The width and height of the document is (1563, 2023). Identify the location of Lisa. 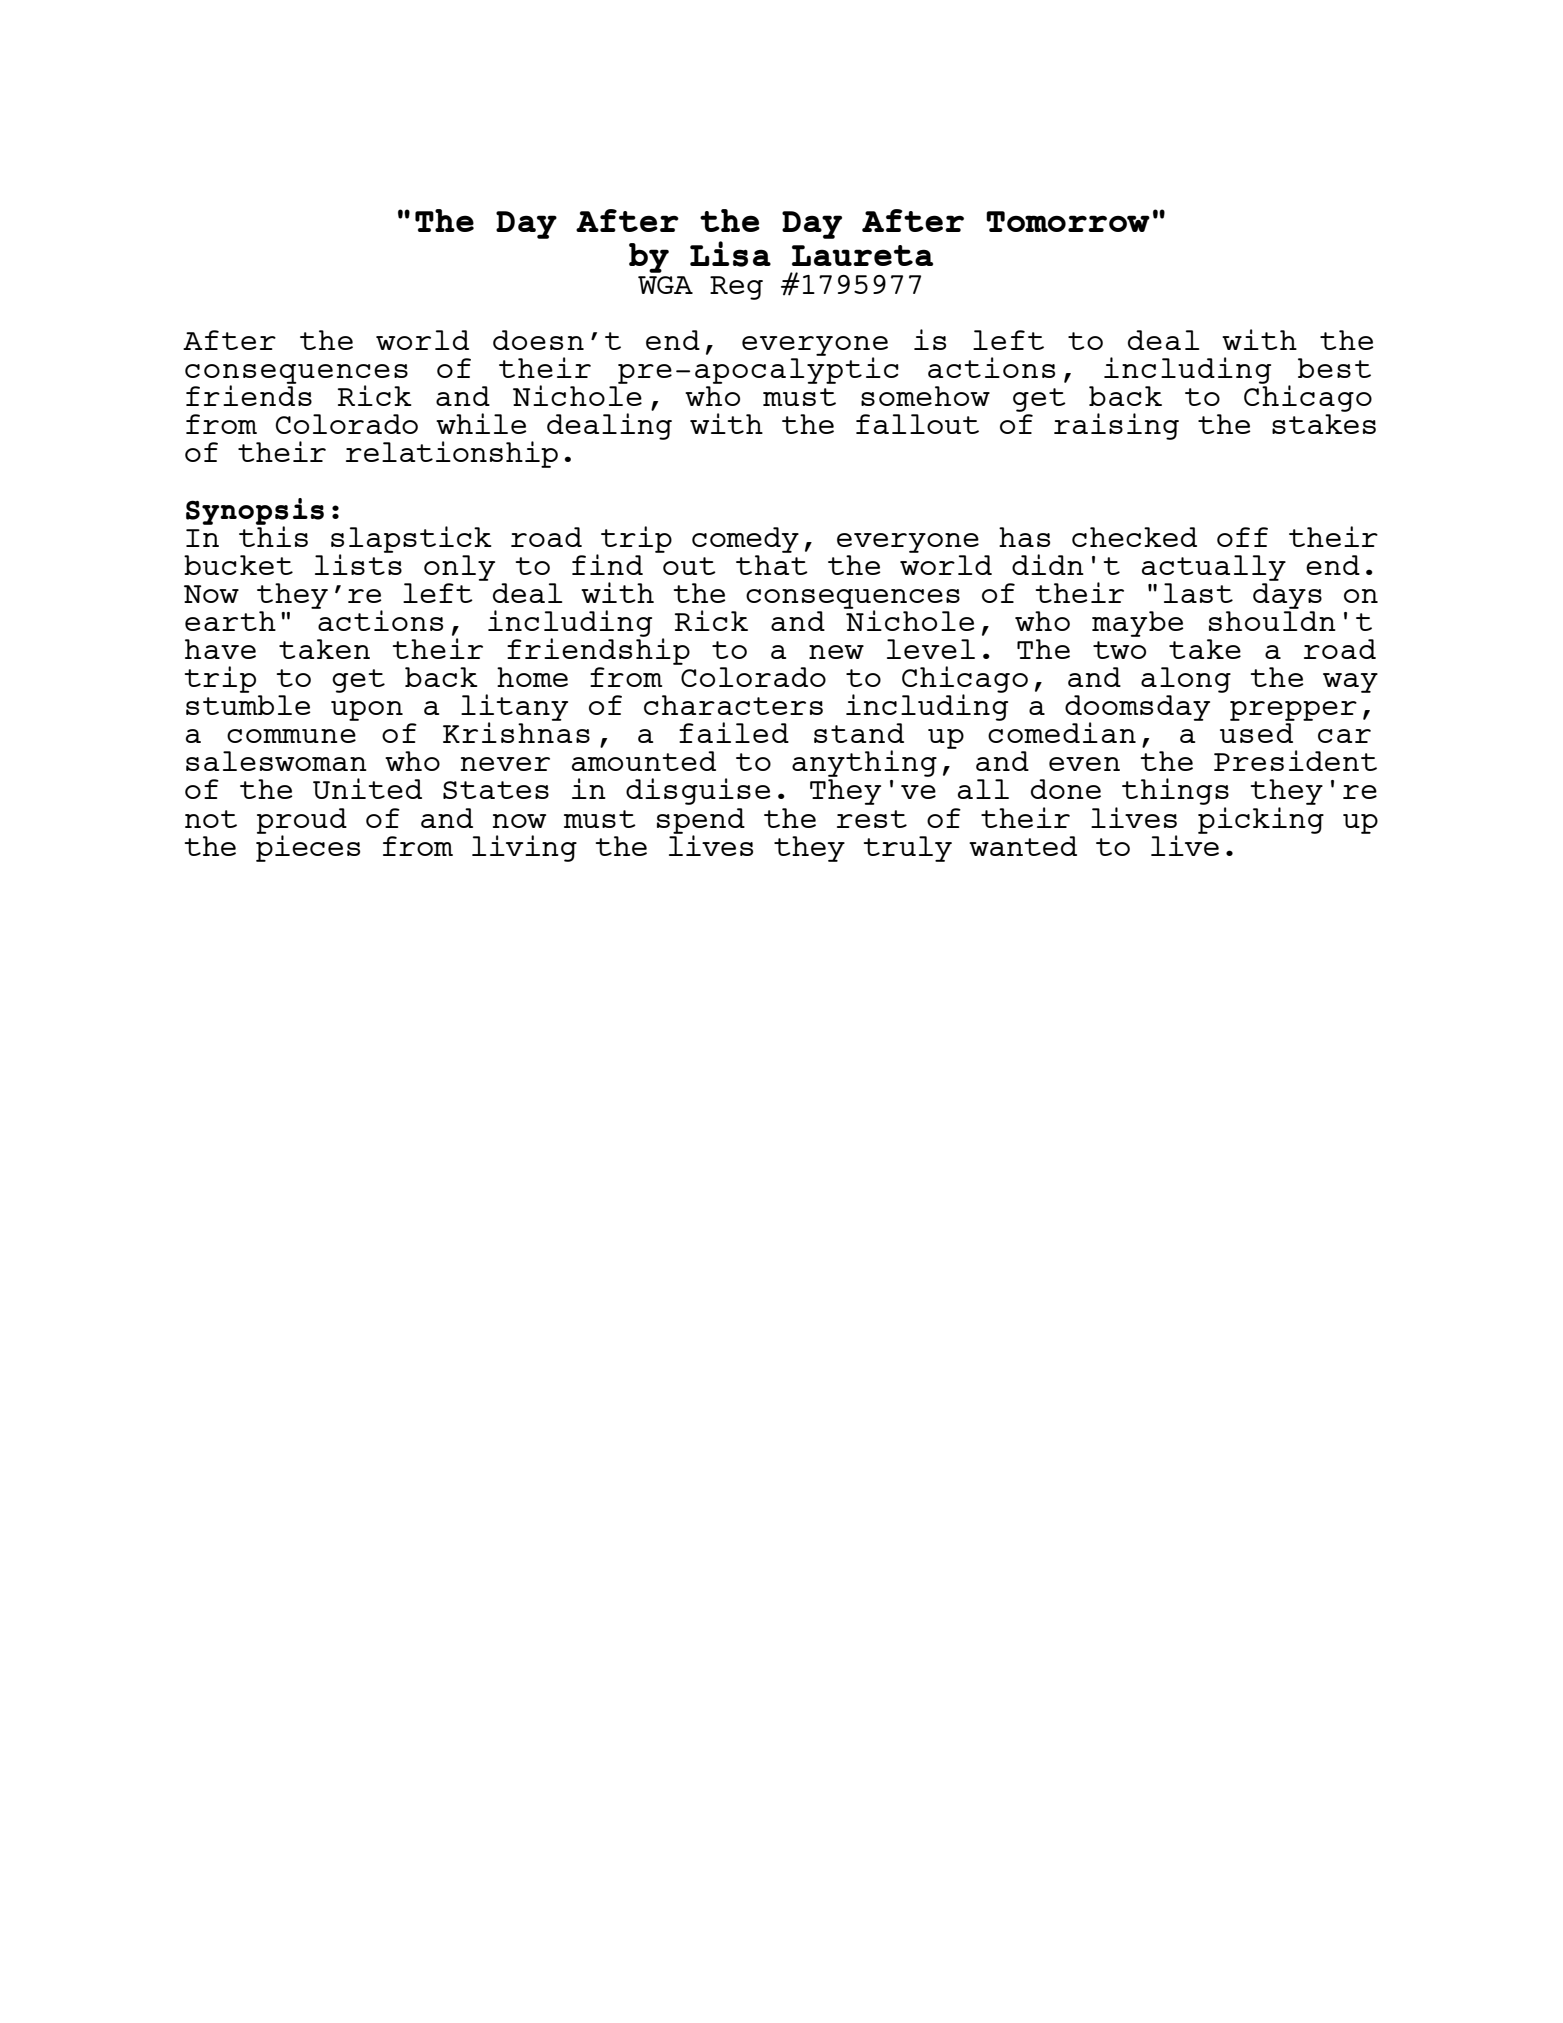
(730, 254).
